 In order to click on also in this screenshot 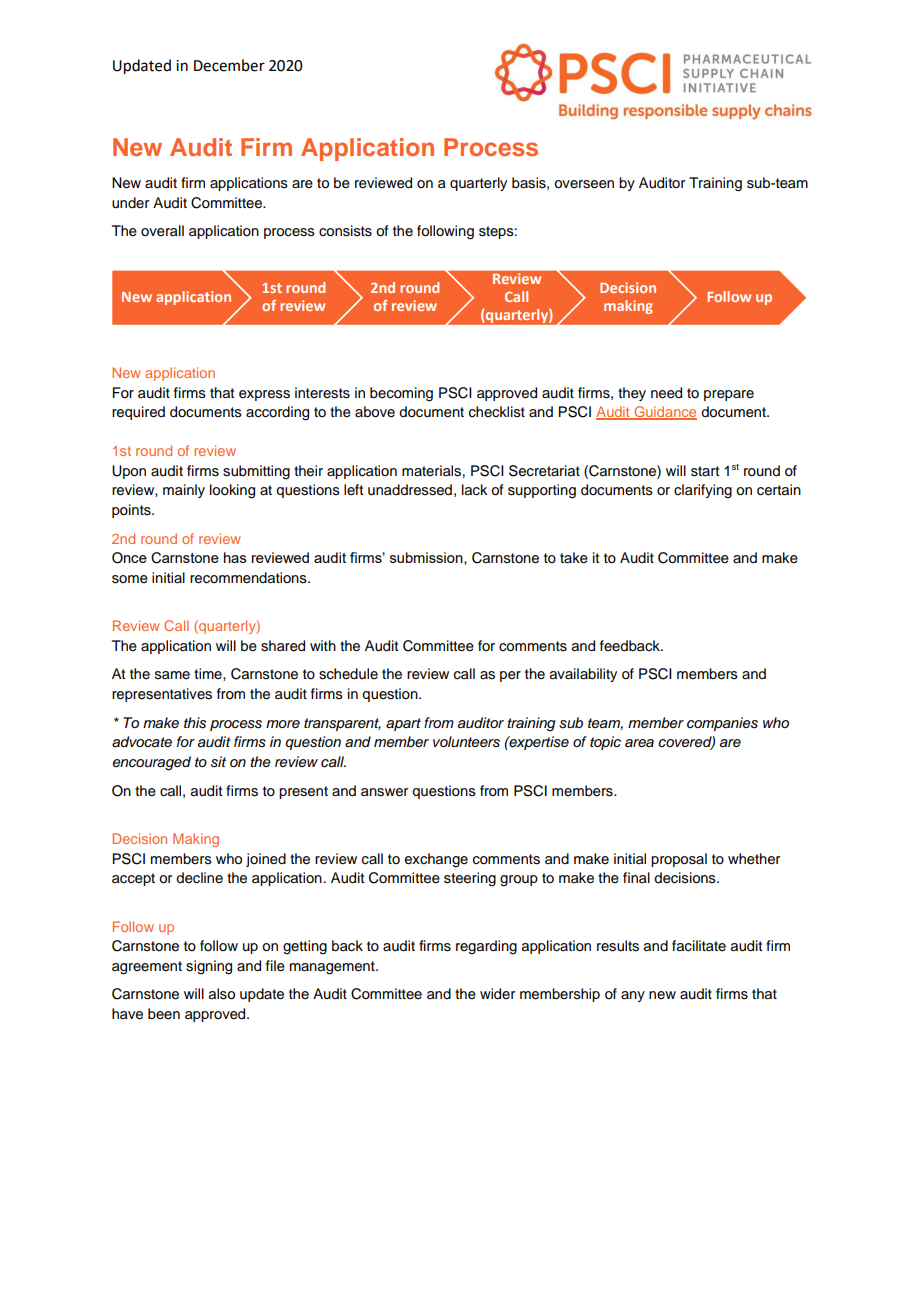, I will do `click(222, 994)`.
